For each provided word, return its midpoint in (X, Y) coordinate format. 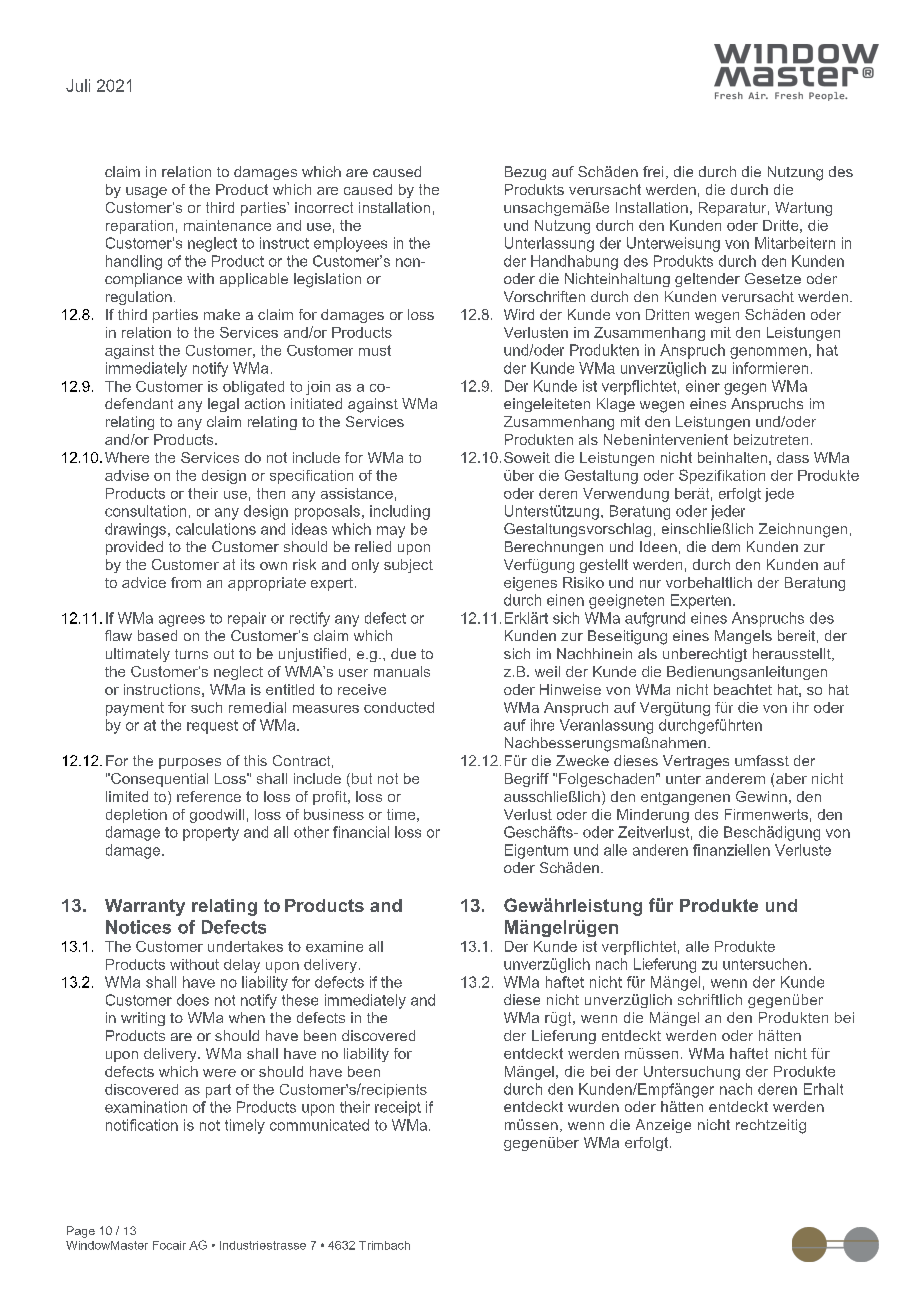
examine (334, 946)
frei (653, 171)
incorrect (324, 207)
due (403, 653)
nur (650, 584)
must (375, 350)
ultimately (138, 655)
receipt (398, 1108)
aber (791, 778)
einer (703, 386)
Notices (138, 927)
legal (223, 405)
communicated (319, 1125)
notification (142, 1125)
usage (146, 192)
